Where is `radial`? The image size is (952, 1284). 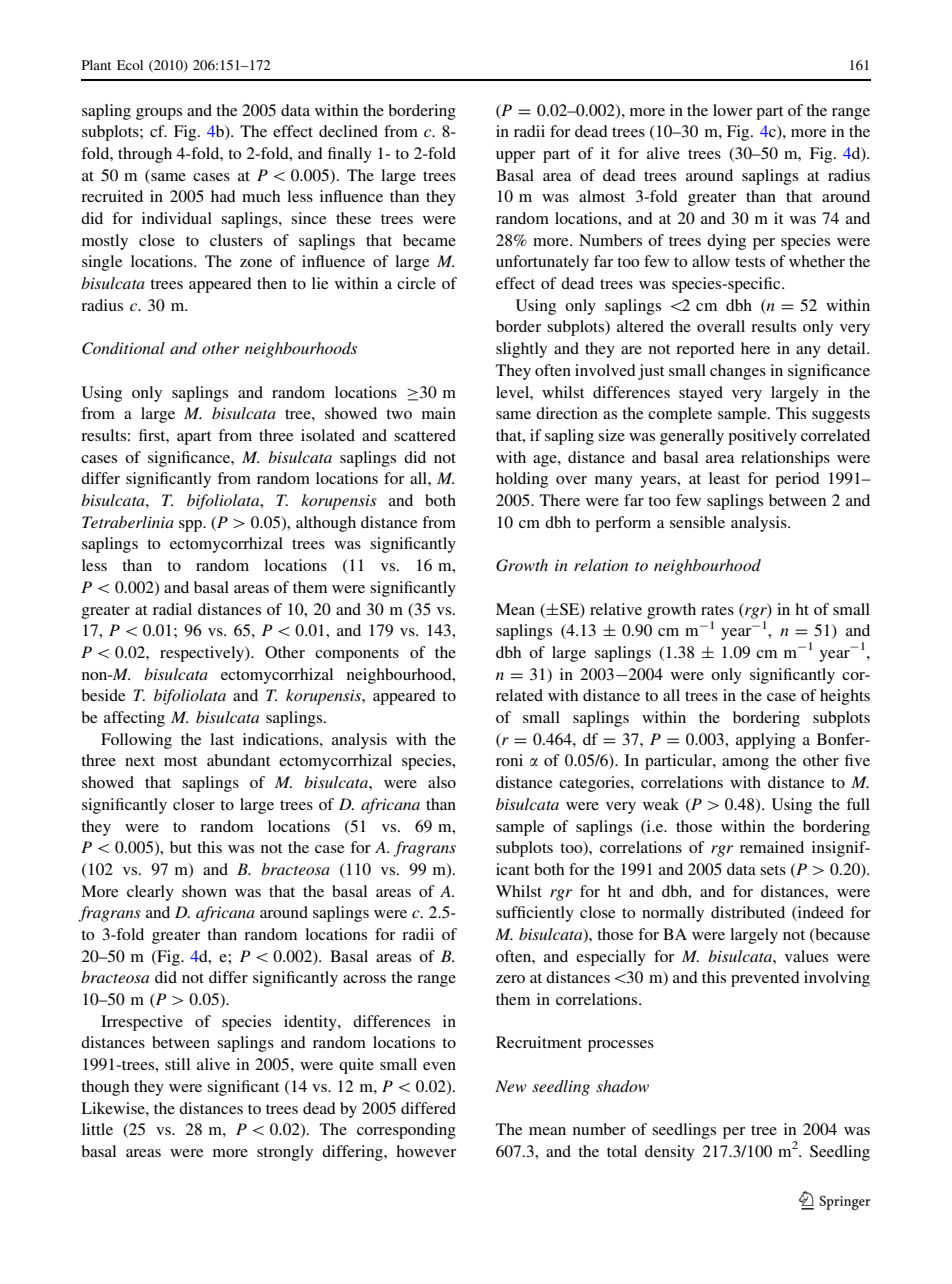 radial is located at coordinates (172, 609).
